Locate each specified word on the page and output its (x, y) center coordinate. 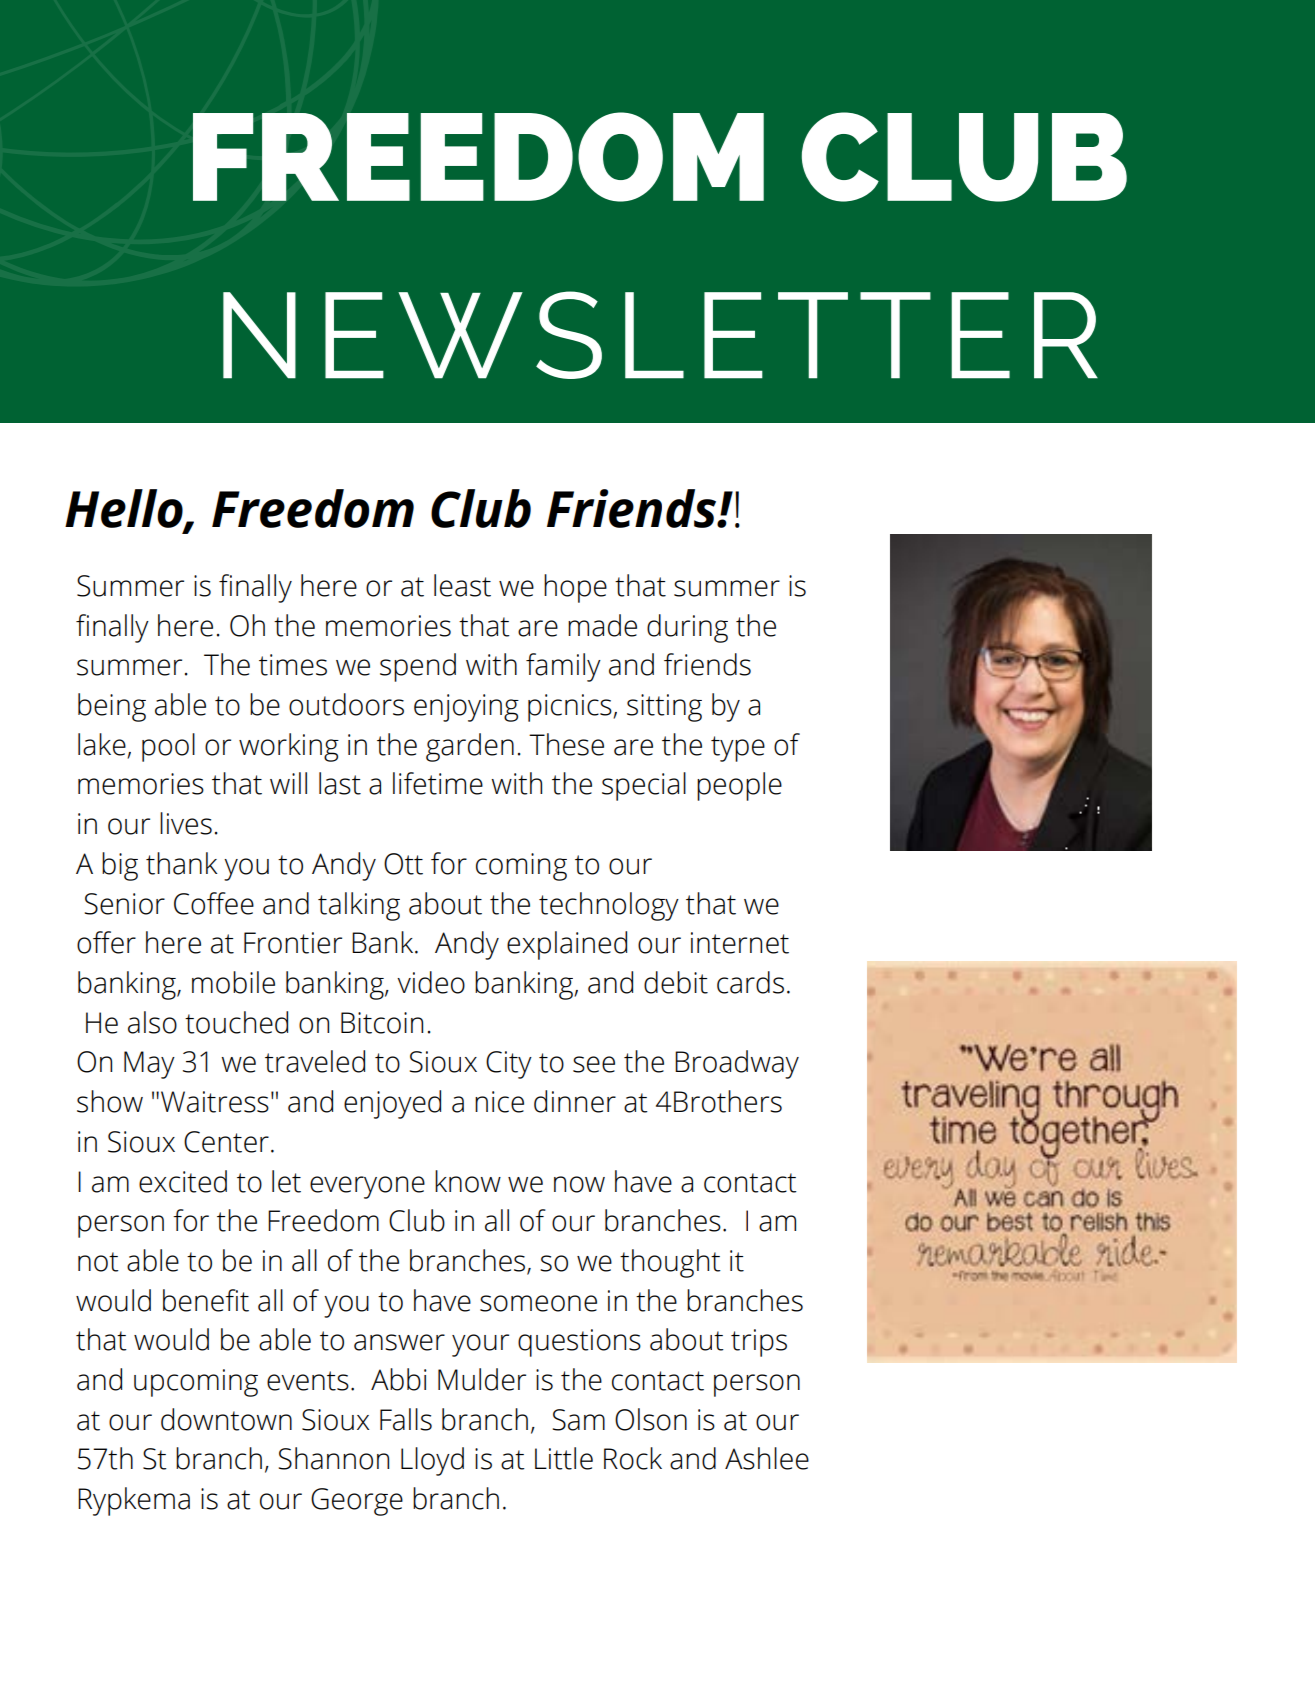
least (462, 585)
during (687, 628)
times (293, 665)
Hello (125, 509)
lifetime (438, 783)
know (468, 1181)
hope (575, 588)
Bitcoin (382, 1023)
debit (676, 982)
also (152, 1022)
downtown (226, 1419)
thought (670, 1263)
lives (186, 823)
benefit (206, 1300)
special (644, 786)
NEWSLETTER (660, 335)
